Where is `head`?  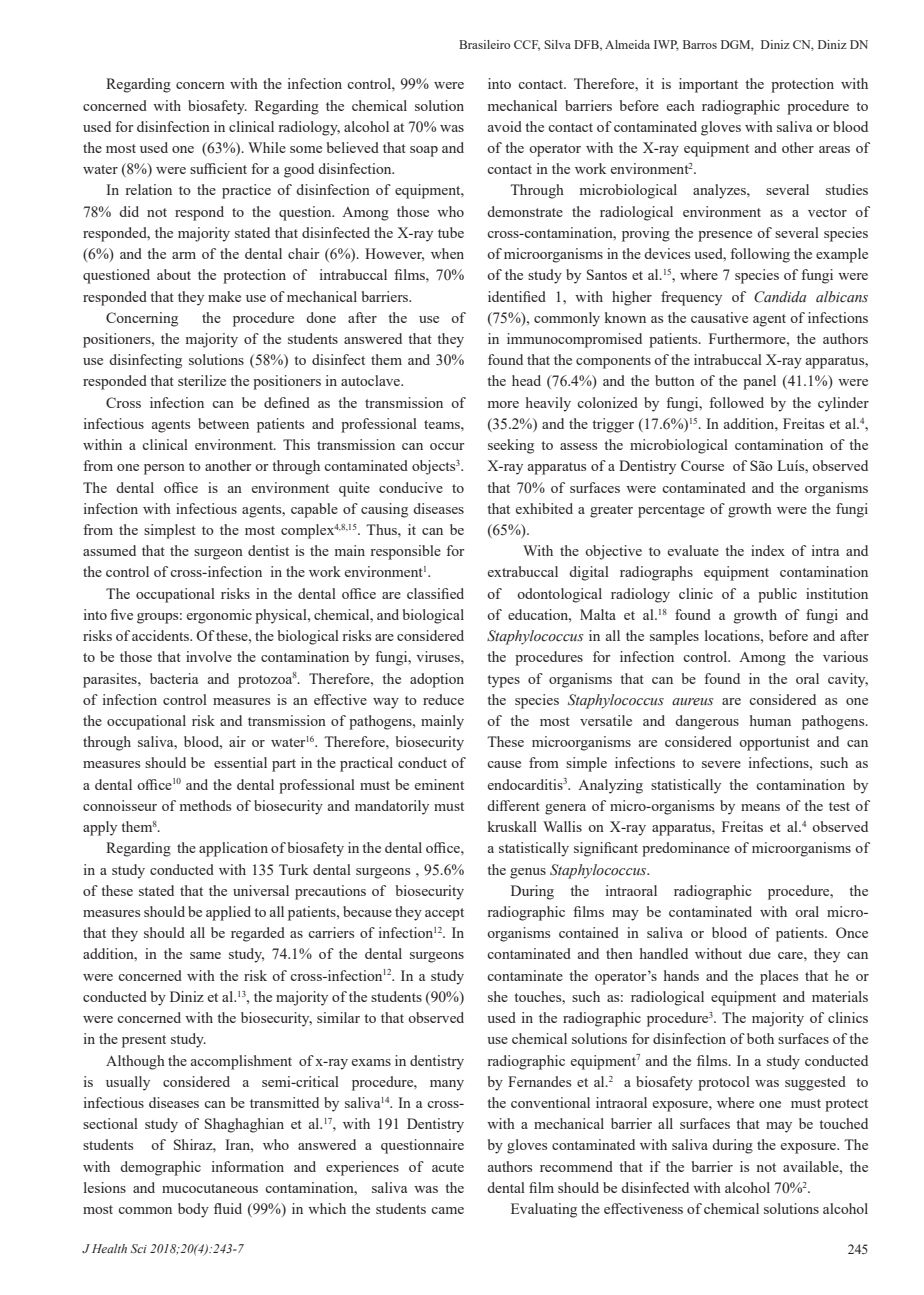
head is located at coordinates (526, 380).
